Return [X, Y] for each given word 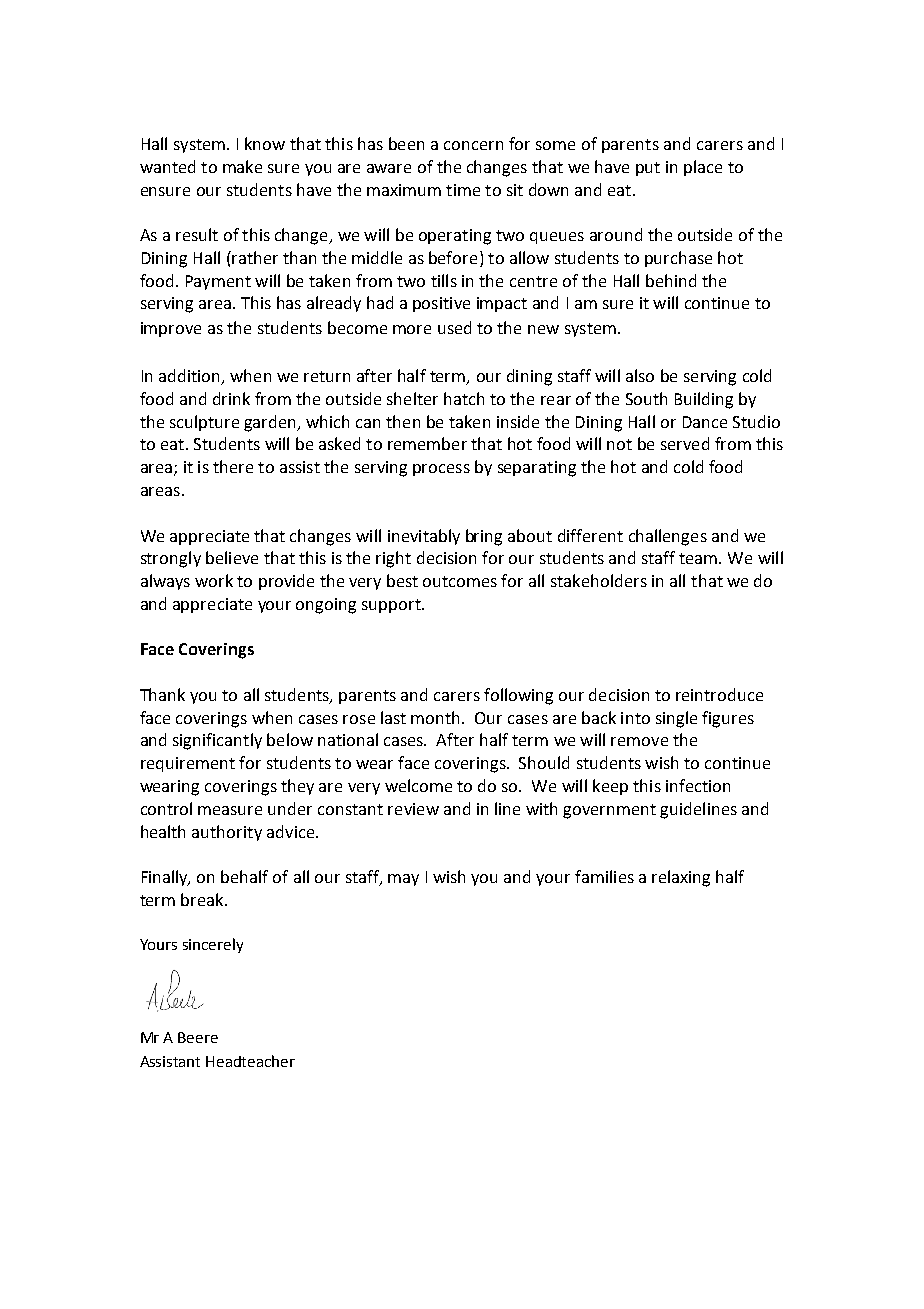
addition [190, 377]
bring [484, 537]
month [437, 717]
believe [232, 557]
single [676, 719]
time [463, 190]
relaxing [681, 878]
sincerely [213, 945]
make [242, 166]
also [640, 375]
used [454, 327]
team [699, 558]
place [703, 168]
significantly [217, 741]
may [403, 880]
